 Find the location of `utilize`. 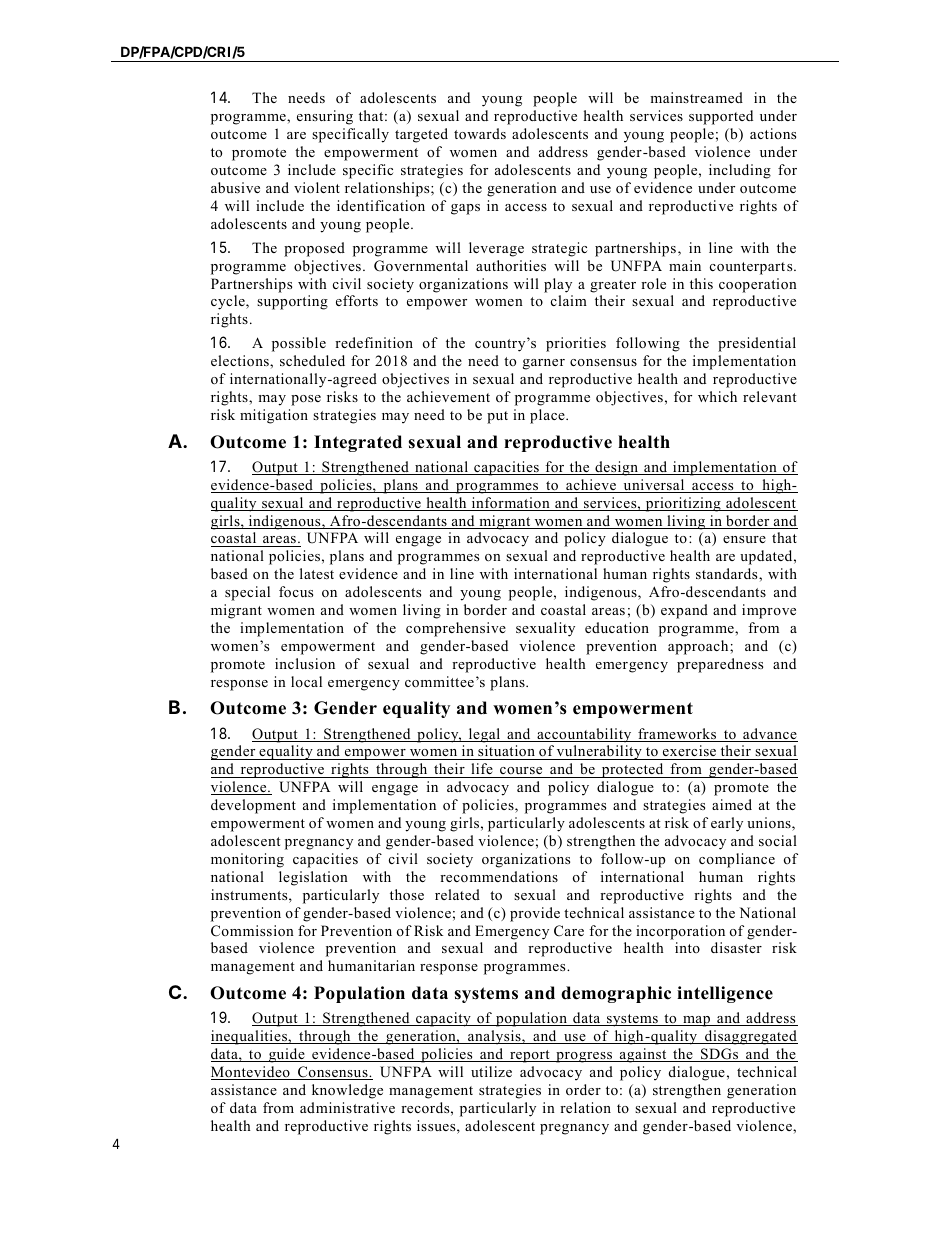

utilize is located at coordinates (491, 1071).
